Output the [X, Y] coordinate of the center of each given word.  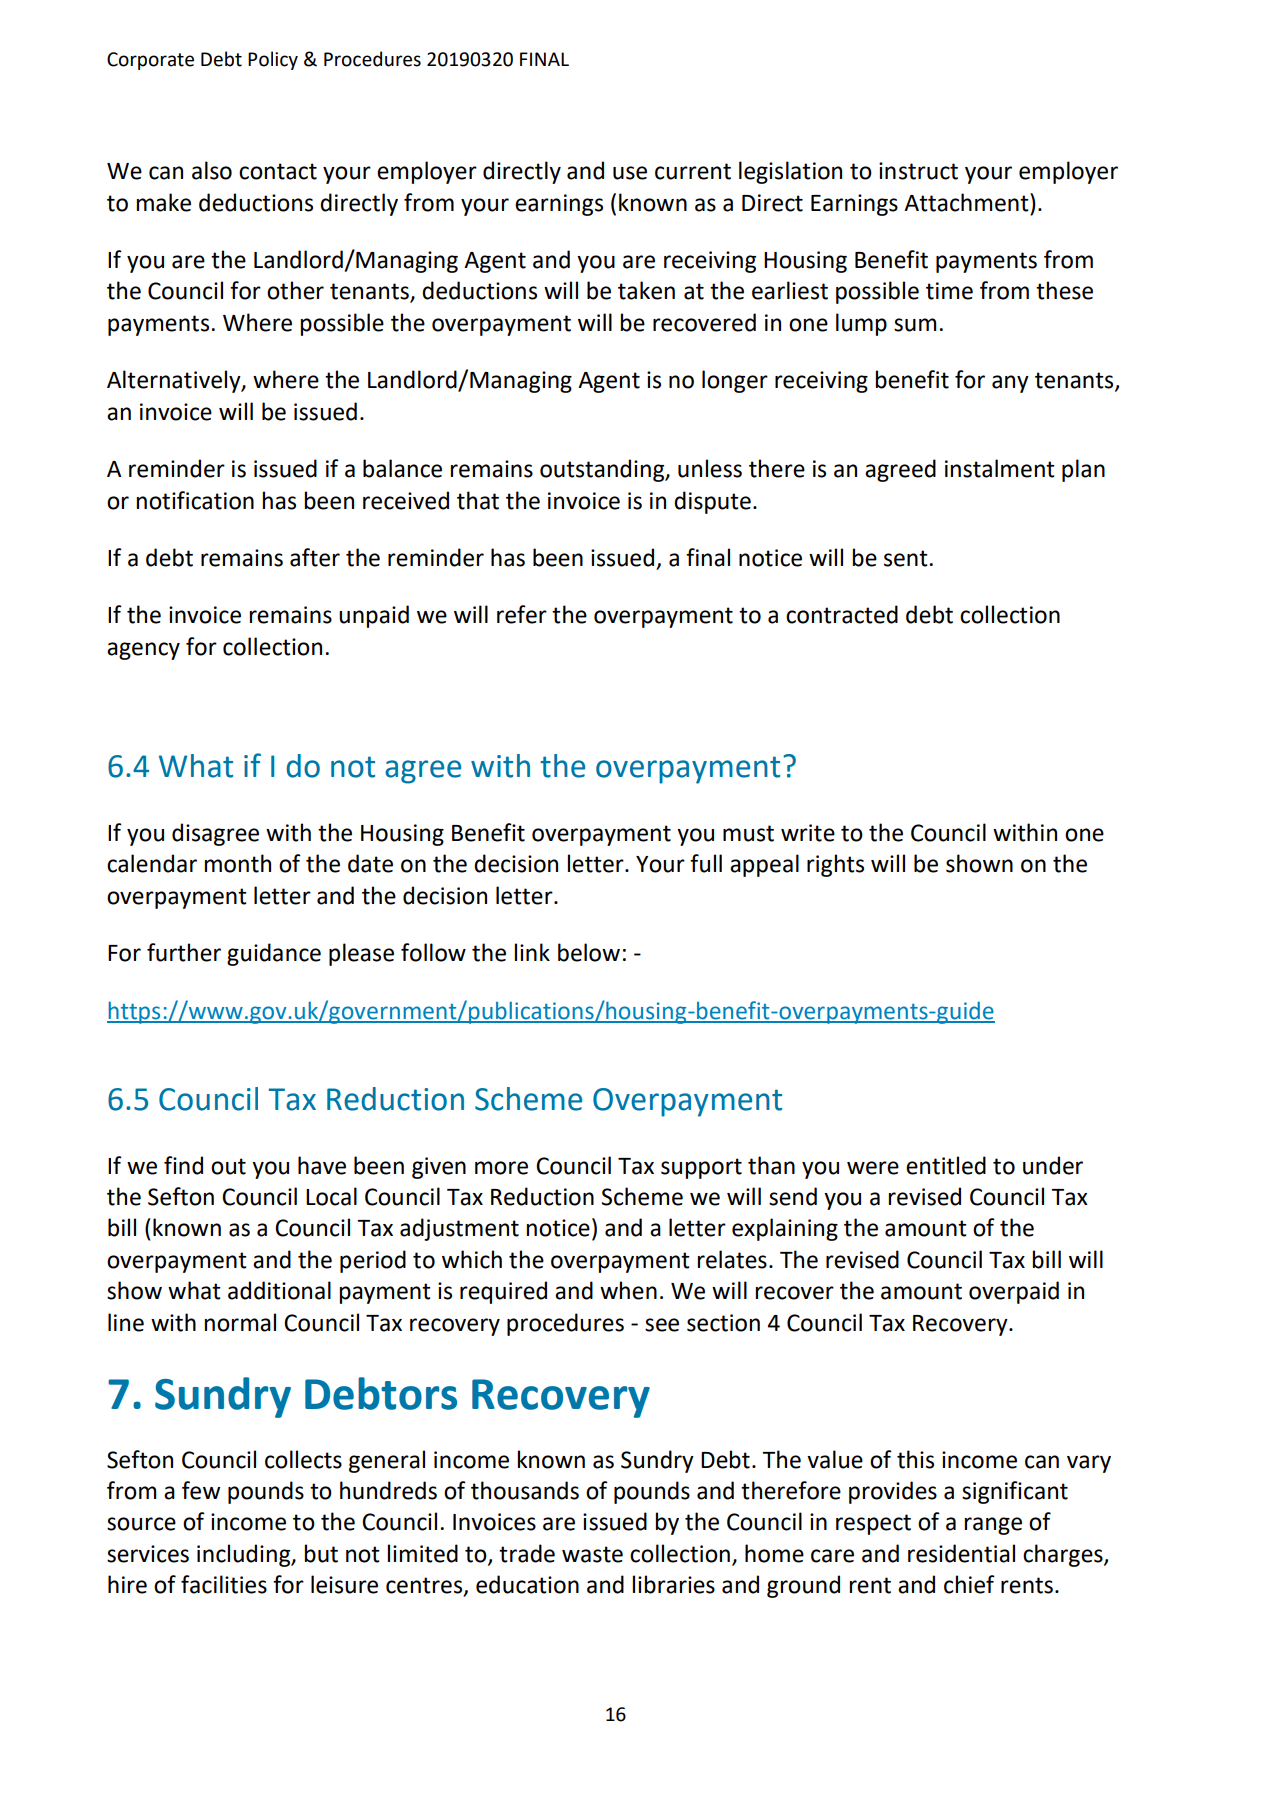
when [628, 1290]
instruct [918, 171]
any [1010, 384]
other [295, 290]
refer [522, 614]
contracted [842, 614]
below [589, 952]
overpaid [1014, 1292]
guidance [274, 954]
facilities [224, 1584]
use [630, 173]
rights [835, 865]
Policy [273, 60]
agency [143, 651]
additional [279, 1290]
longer [735, 381]
